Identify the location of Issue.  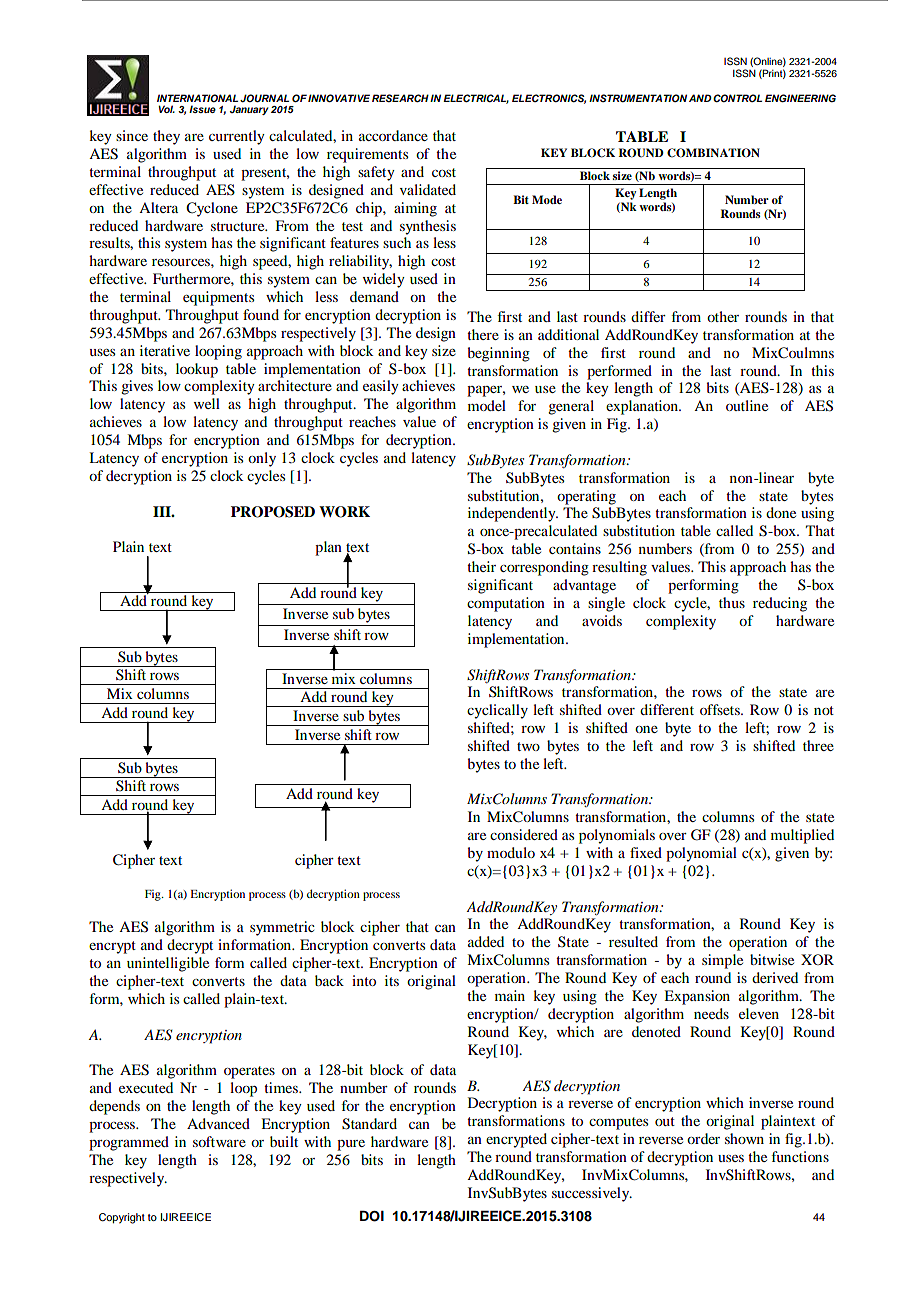
(202, 109).
